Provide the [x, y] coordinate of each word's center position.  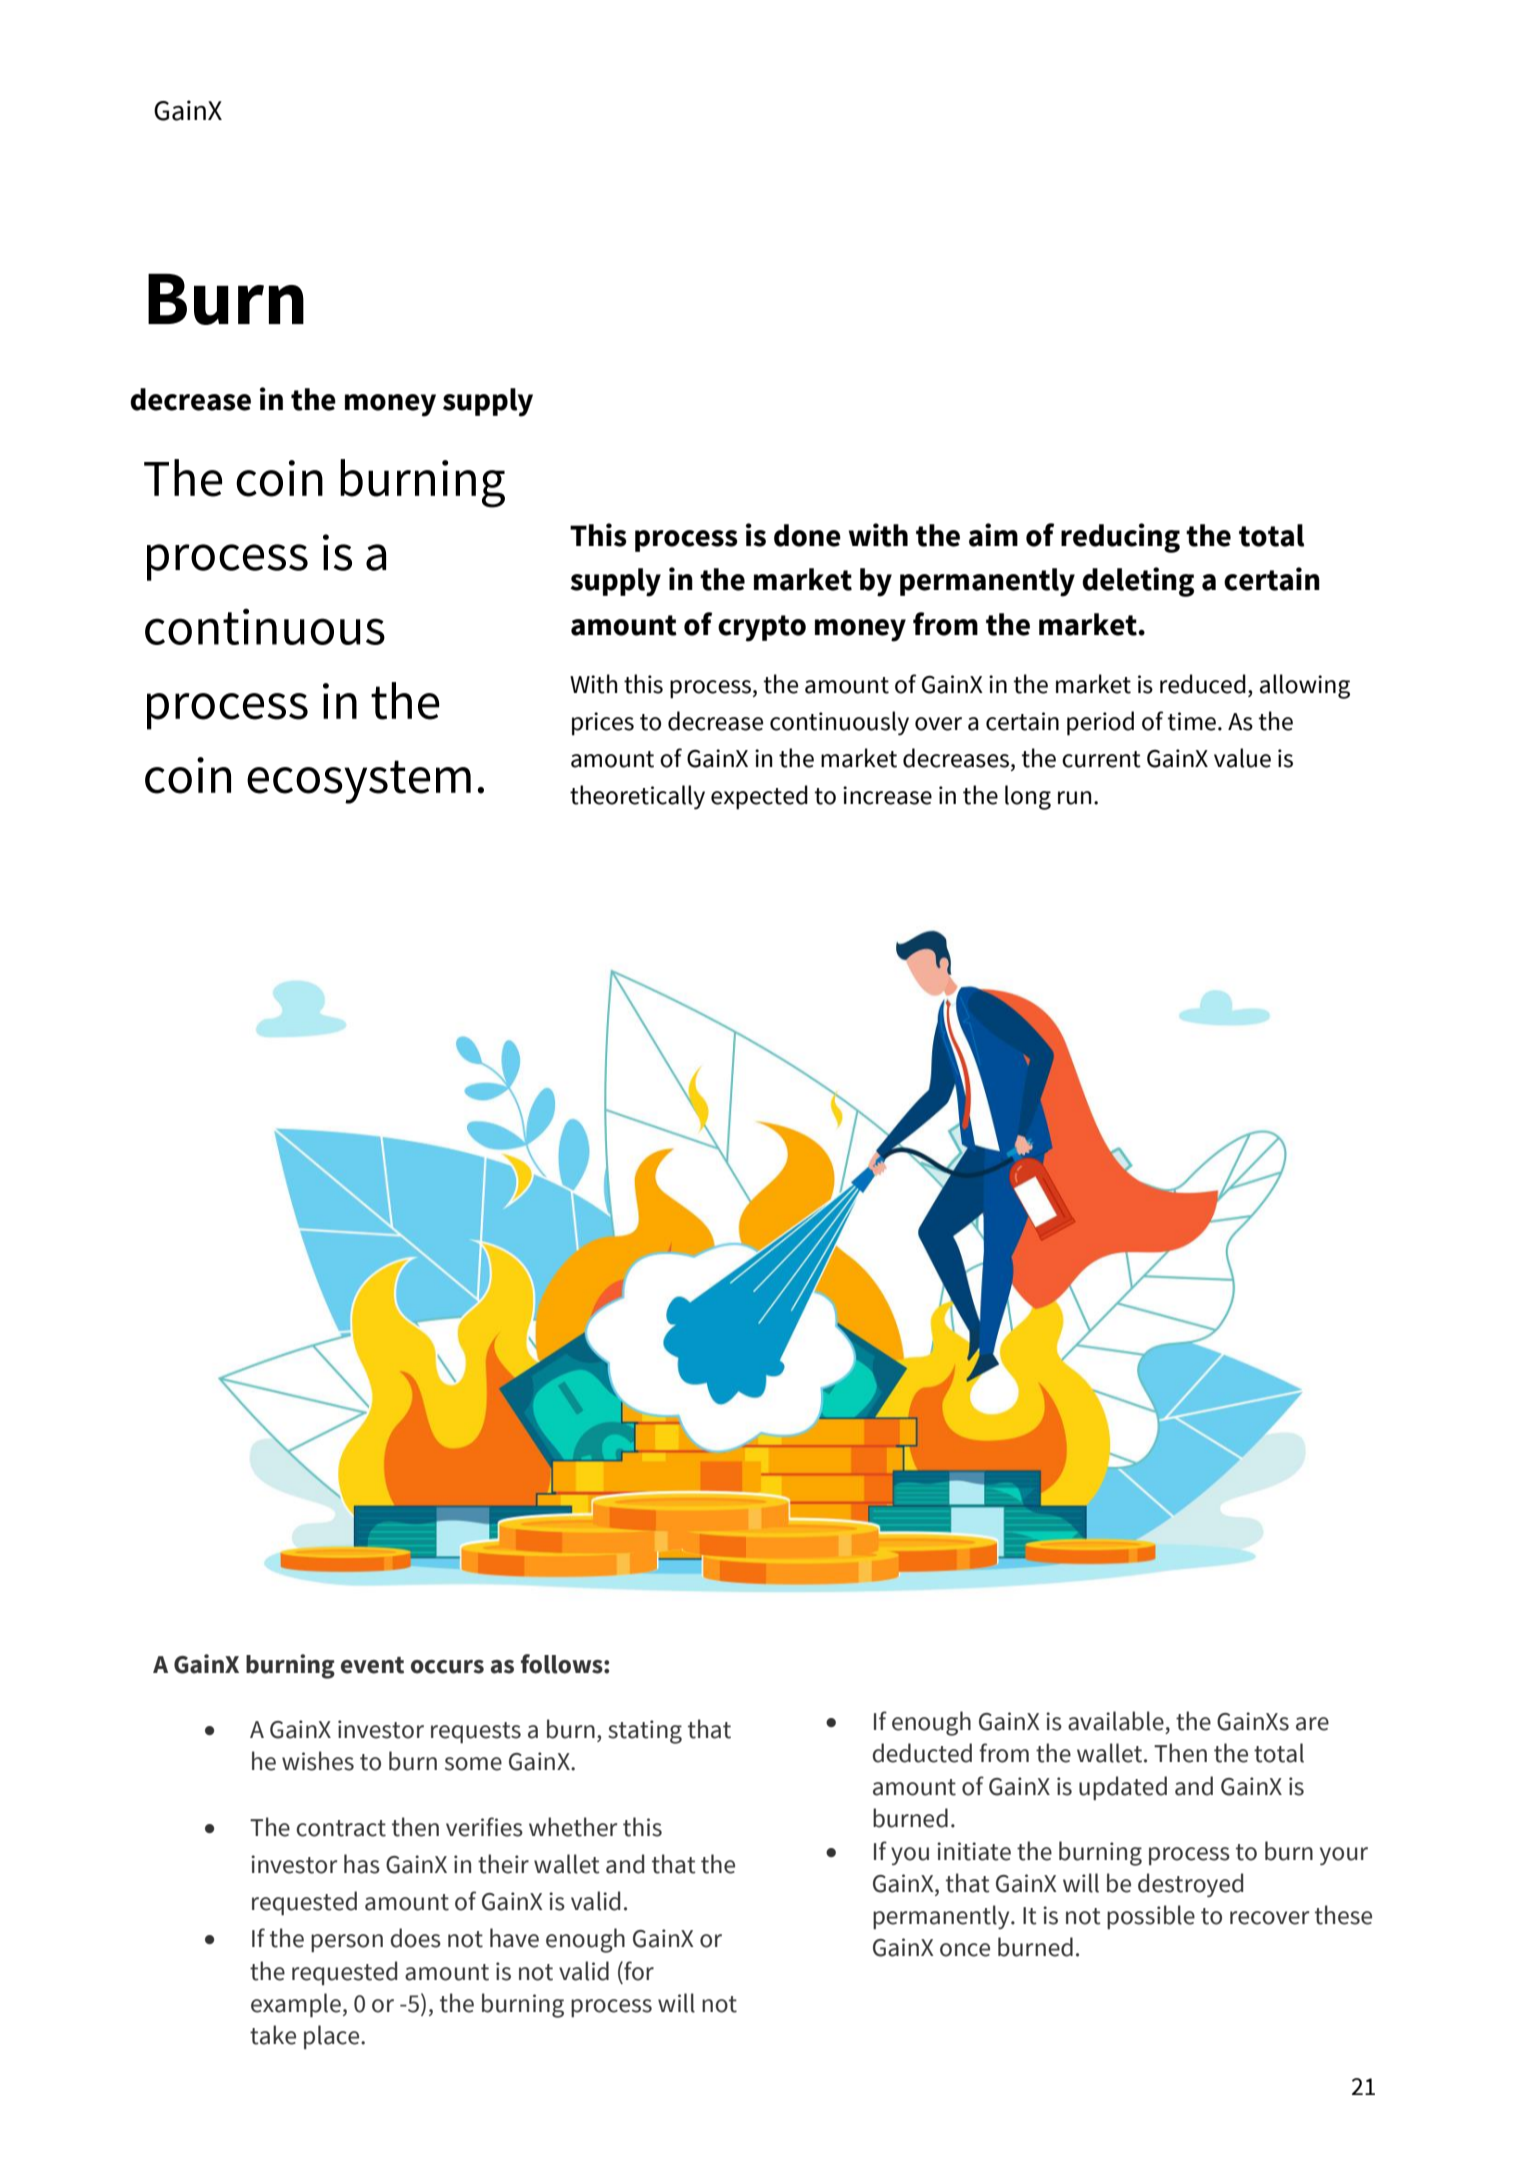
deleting [1138, 582]
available [1116, 1721]
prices [603, 724]
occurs [447, 1667]
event [372, 1665]
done [807, 535]
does [416, 1938]
